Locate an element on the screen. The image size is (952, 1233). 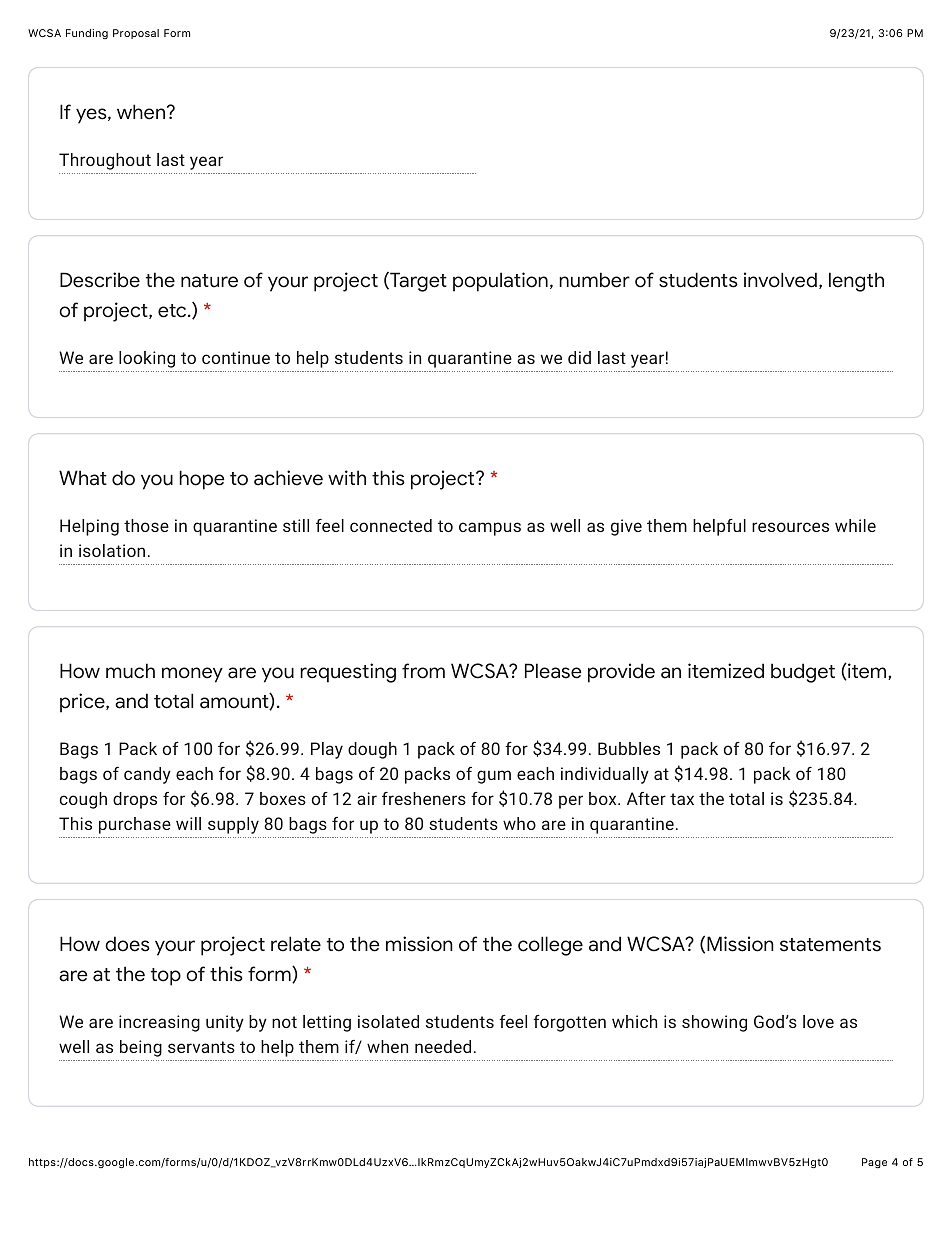
needed is located at coordinates (443, 1046).
